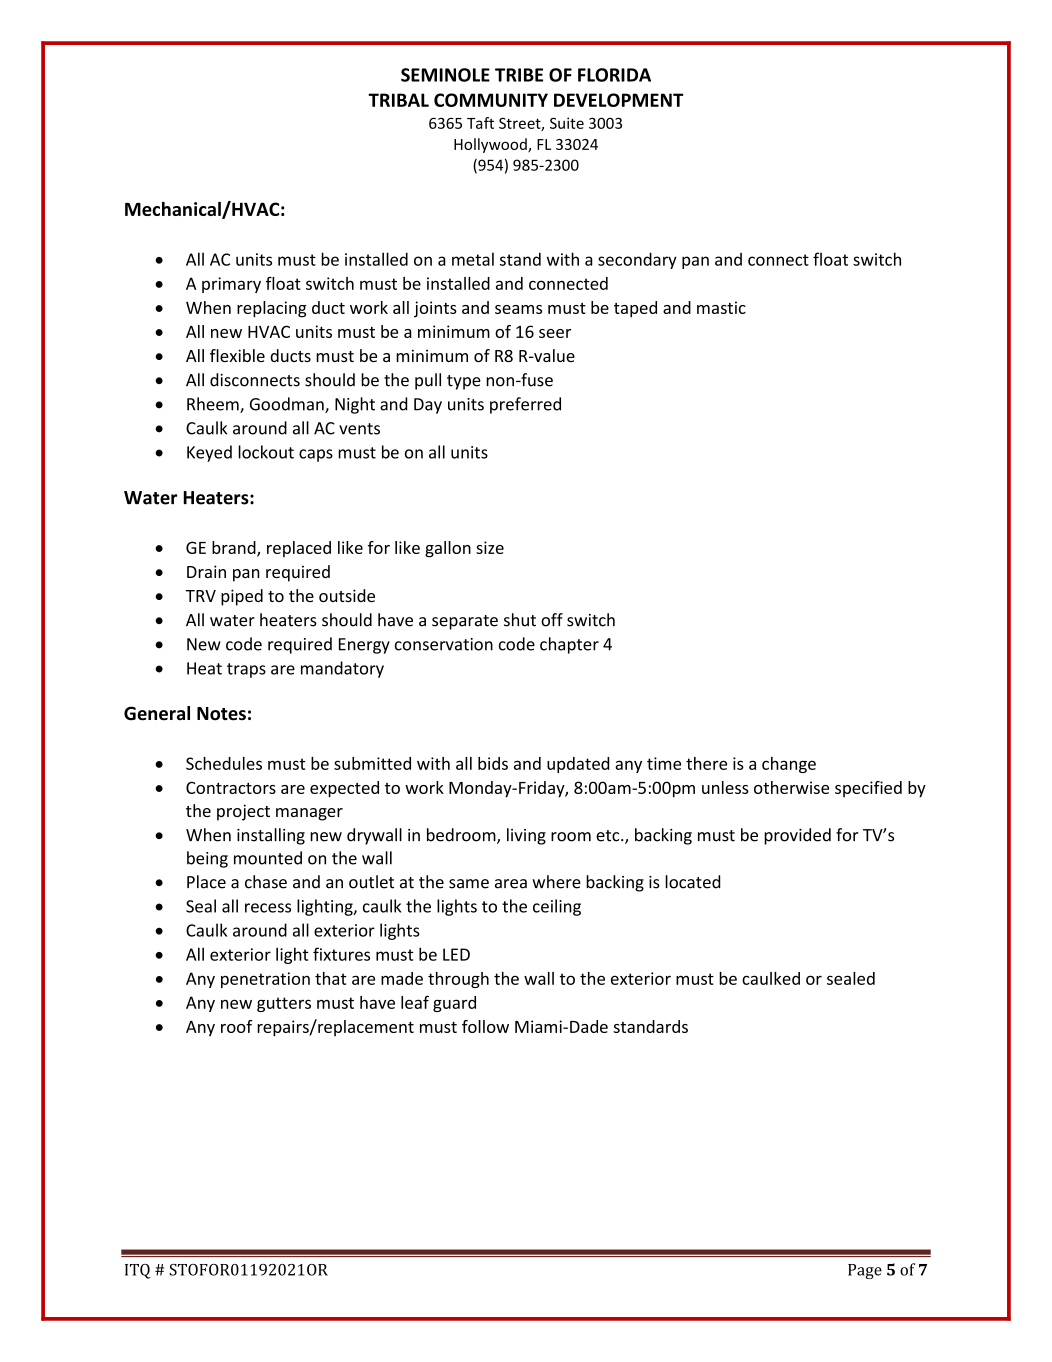  I want to click on TRIBAL, so click(398, 100).
